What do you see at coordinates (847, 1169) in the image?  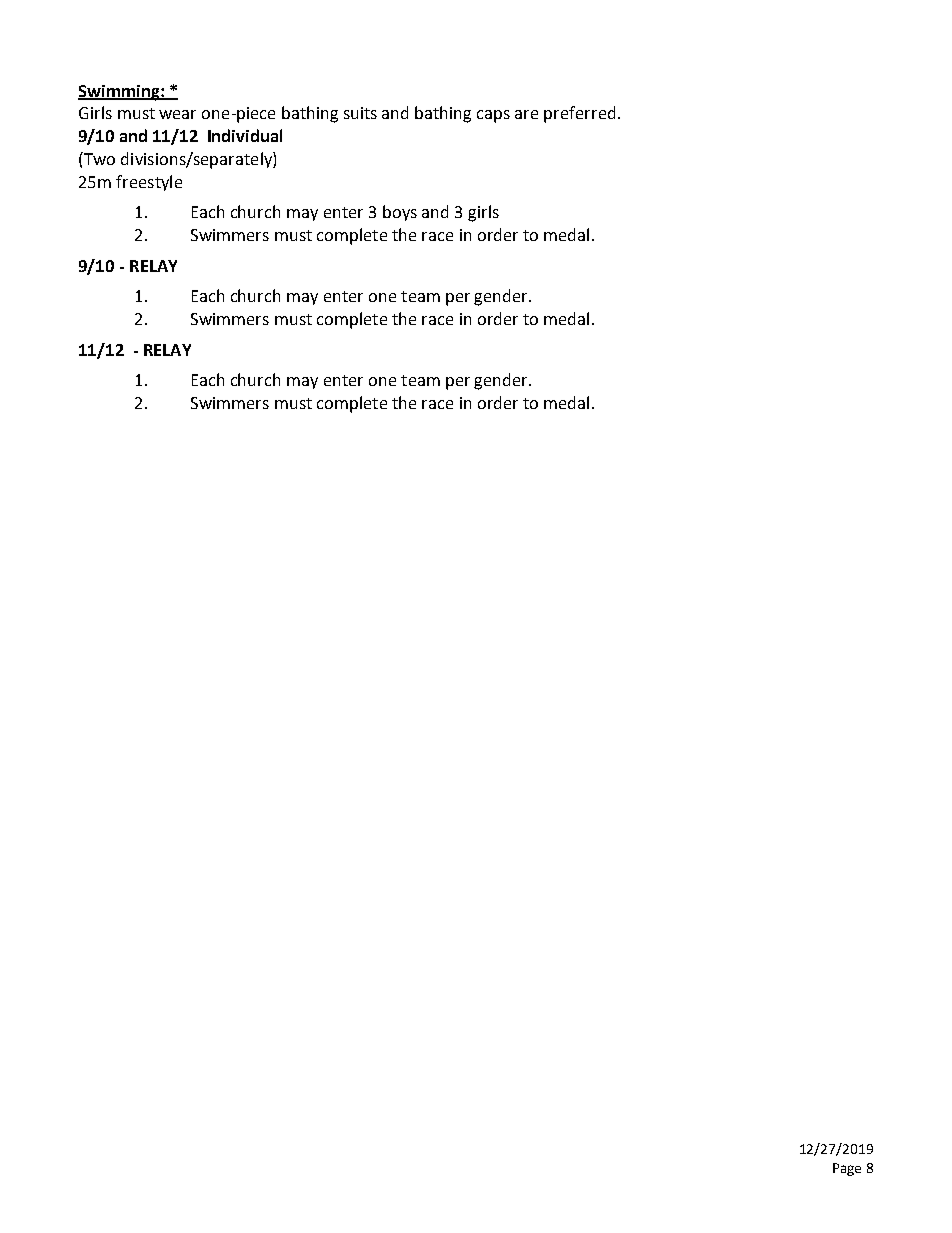 I see `Page` at bounding box center [847, 1169].
